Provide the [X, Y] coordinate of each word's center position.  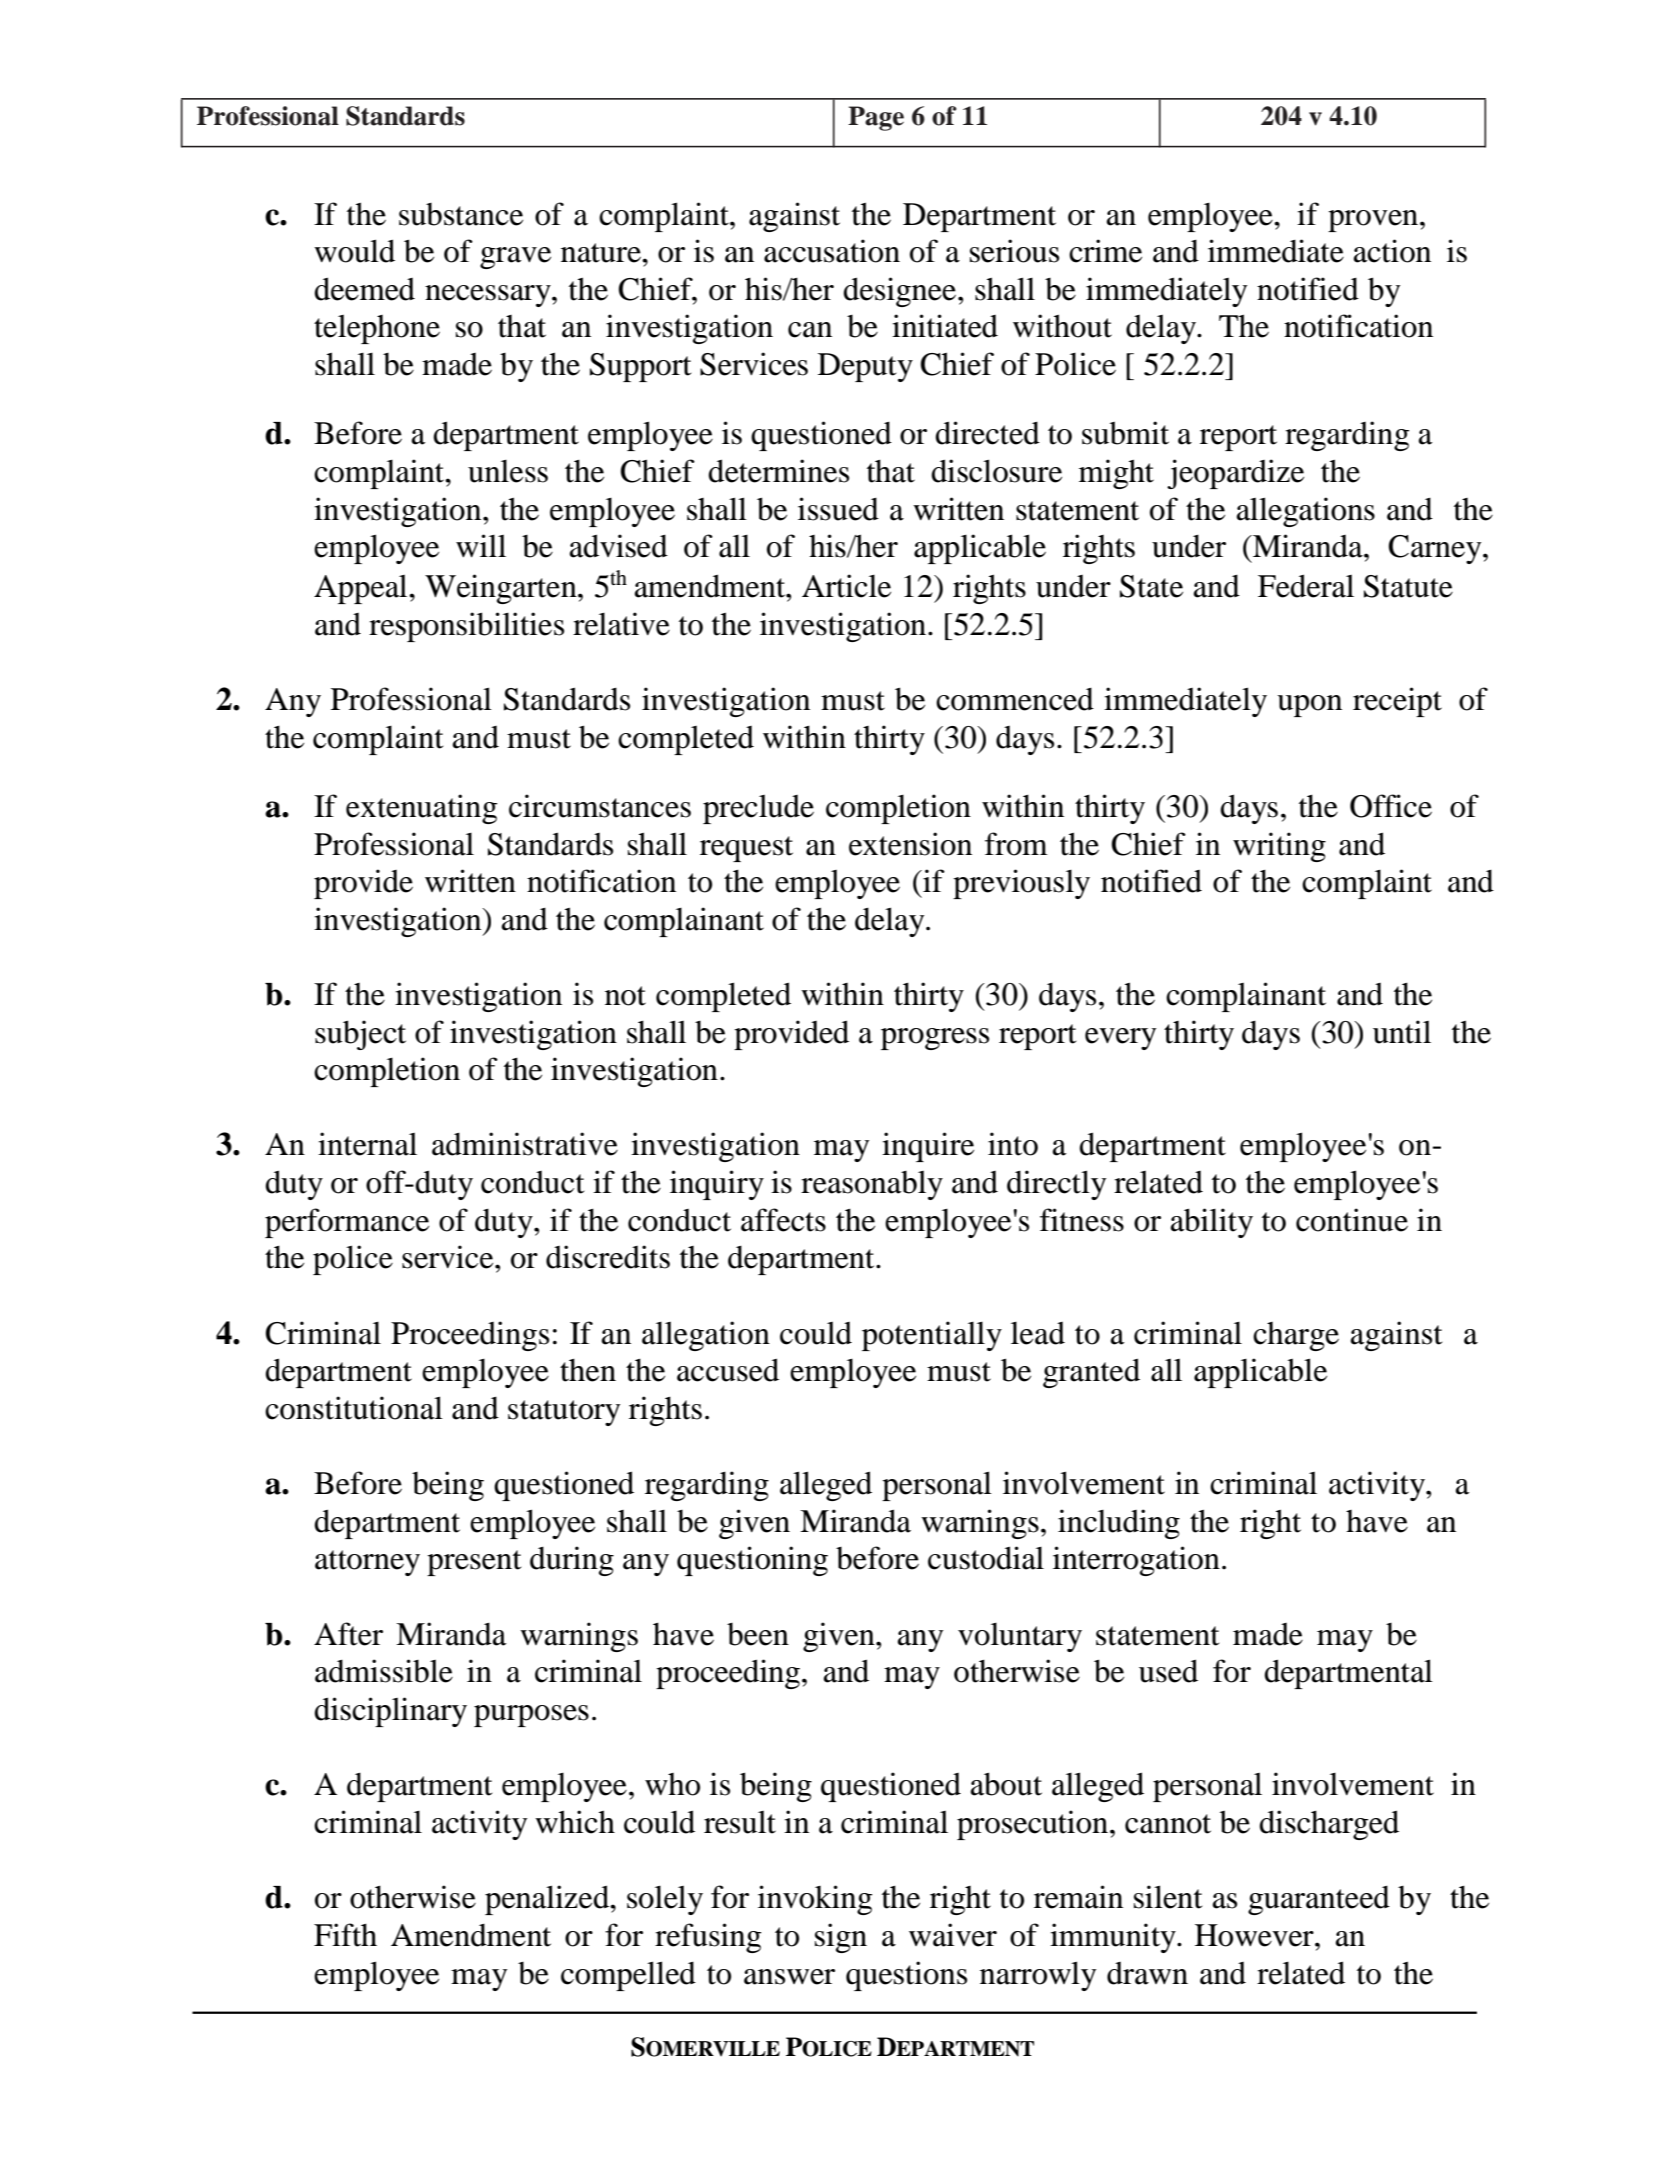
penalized [548, 1900]
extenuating [421, 809]
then [588, 1370]
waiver [953, 1935]
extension [910, 844]
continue [1352, 1220]
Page [876, 118]
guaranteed [1319, 1900]
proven [1374, 221]
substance [461, 214]
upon [1309, 706]
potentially [932, 1336]
